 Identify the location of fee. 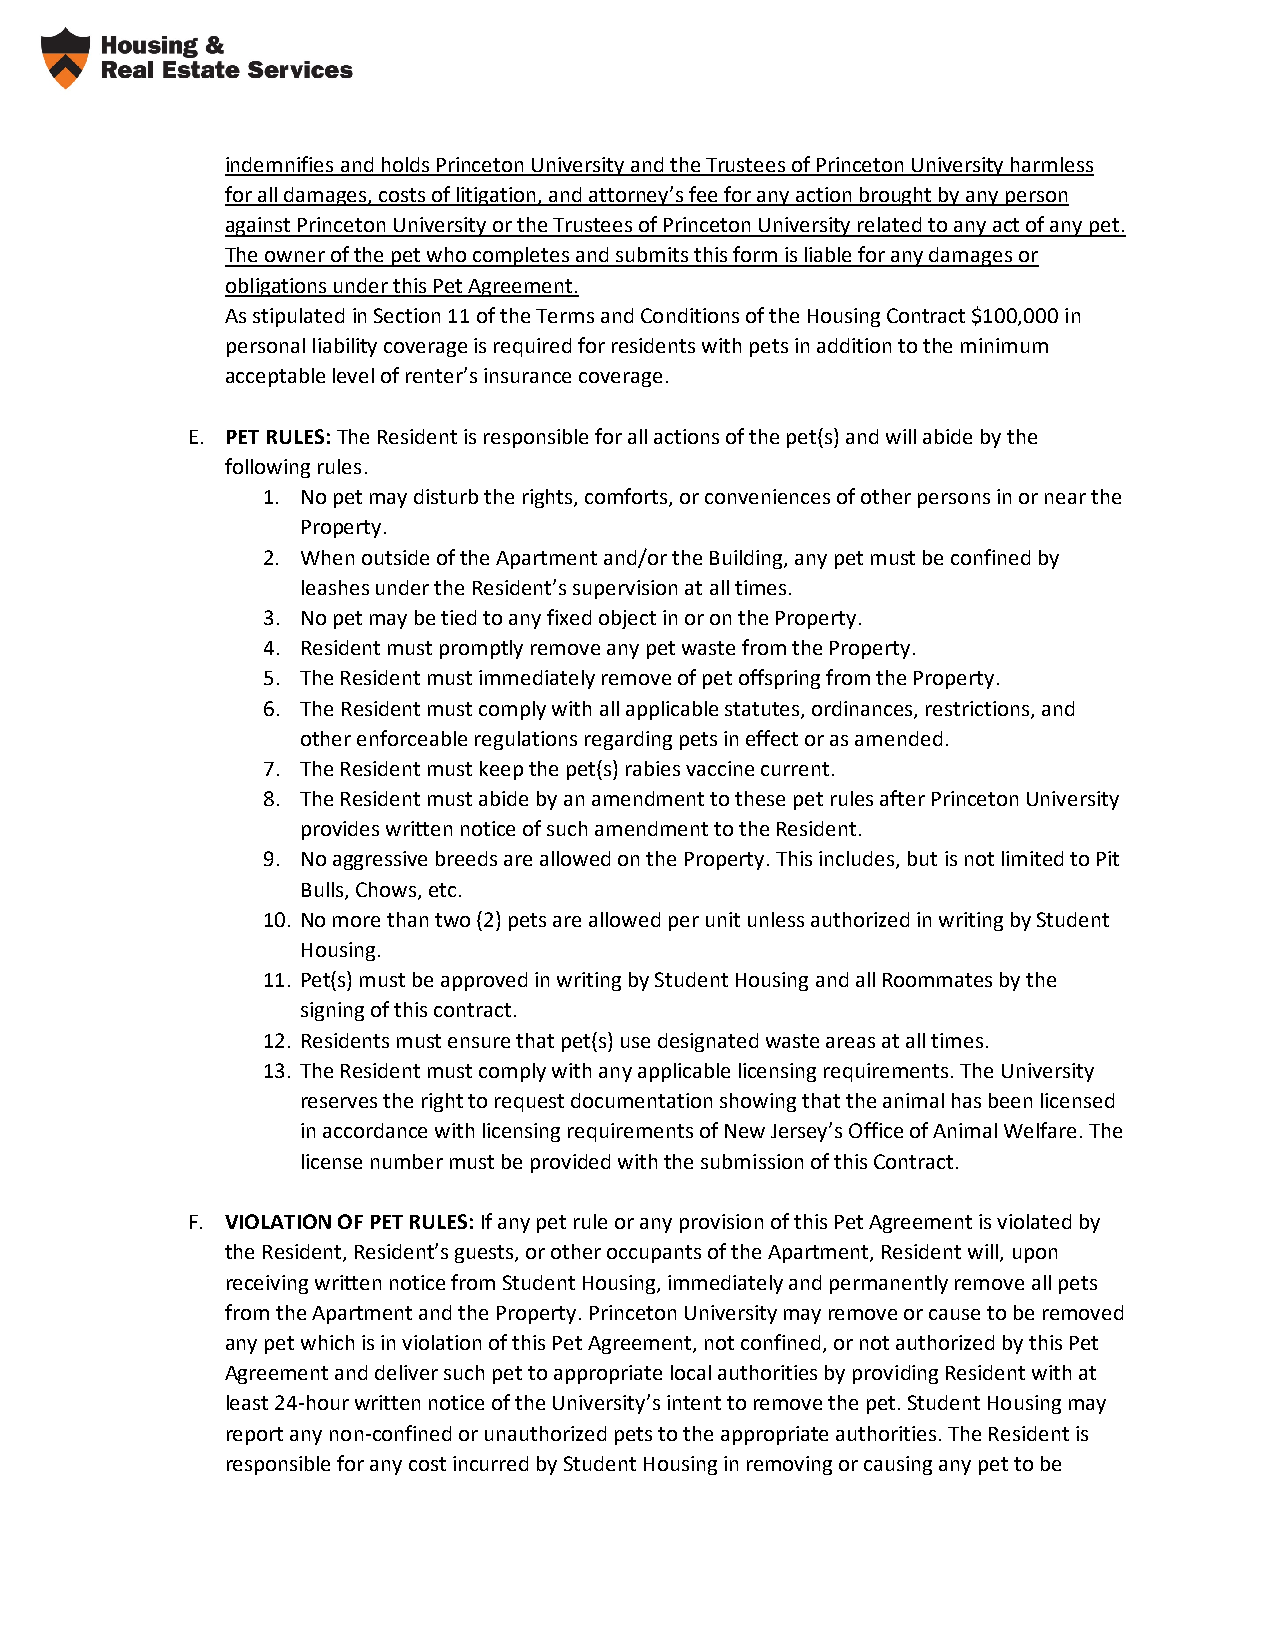
(703, 195).
